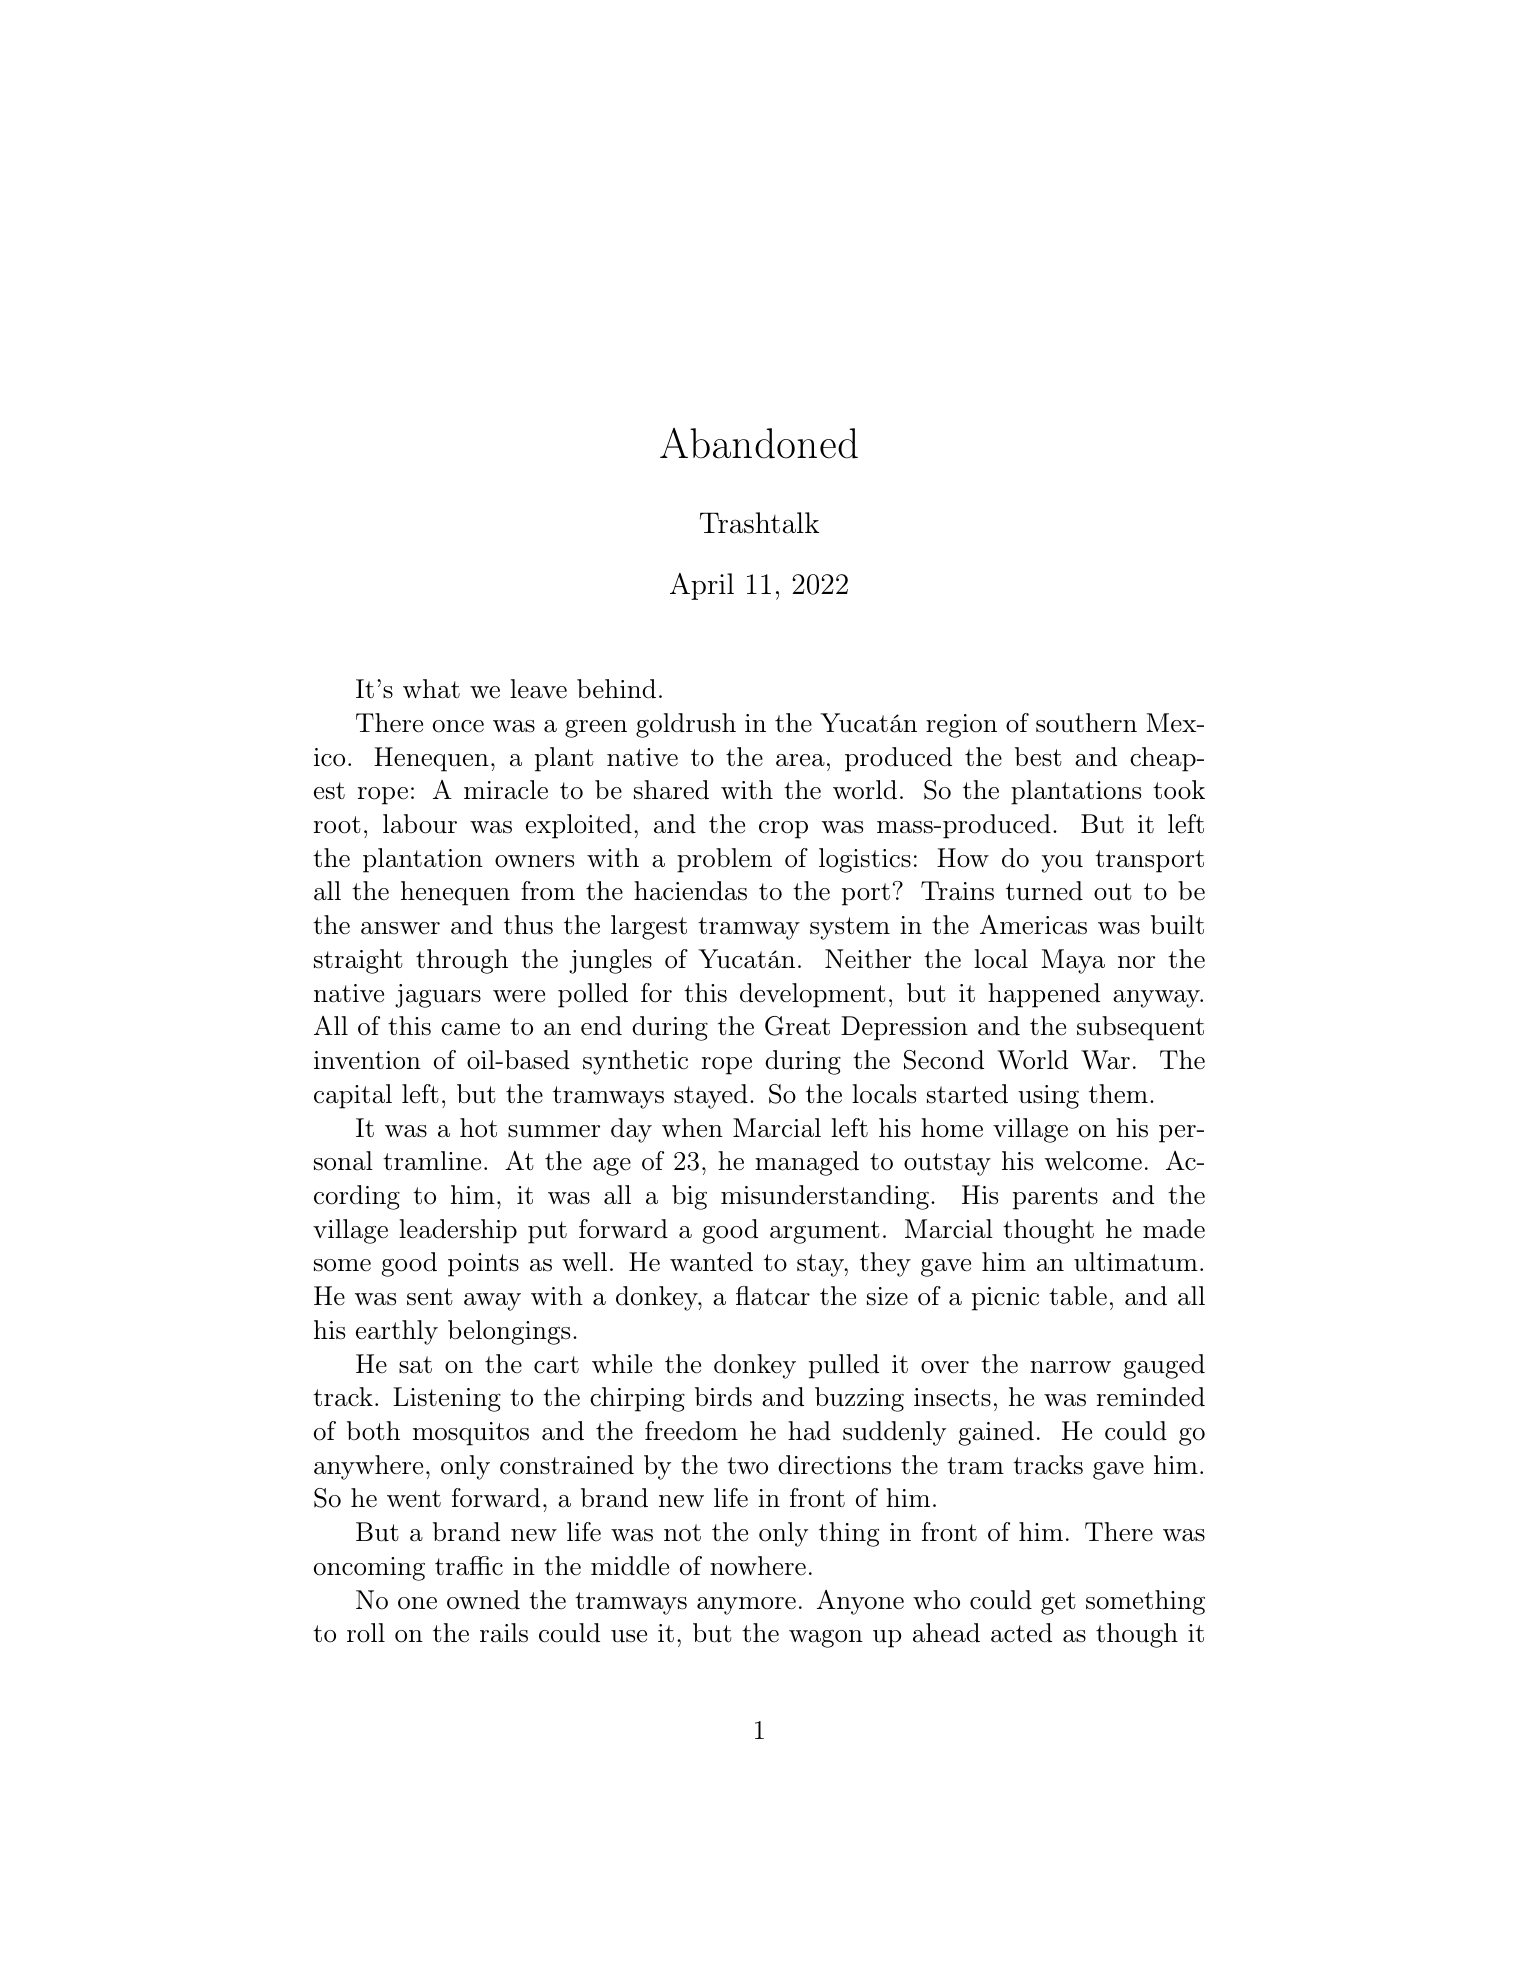 The width and height of the page is (1523, 1971). I want to click on leadership, so click(458, 1231).
